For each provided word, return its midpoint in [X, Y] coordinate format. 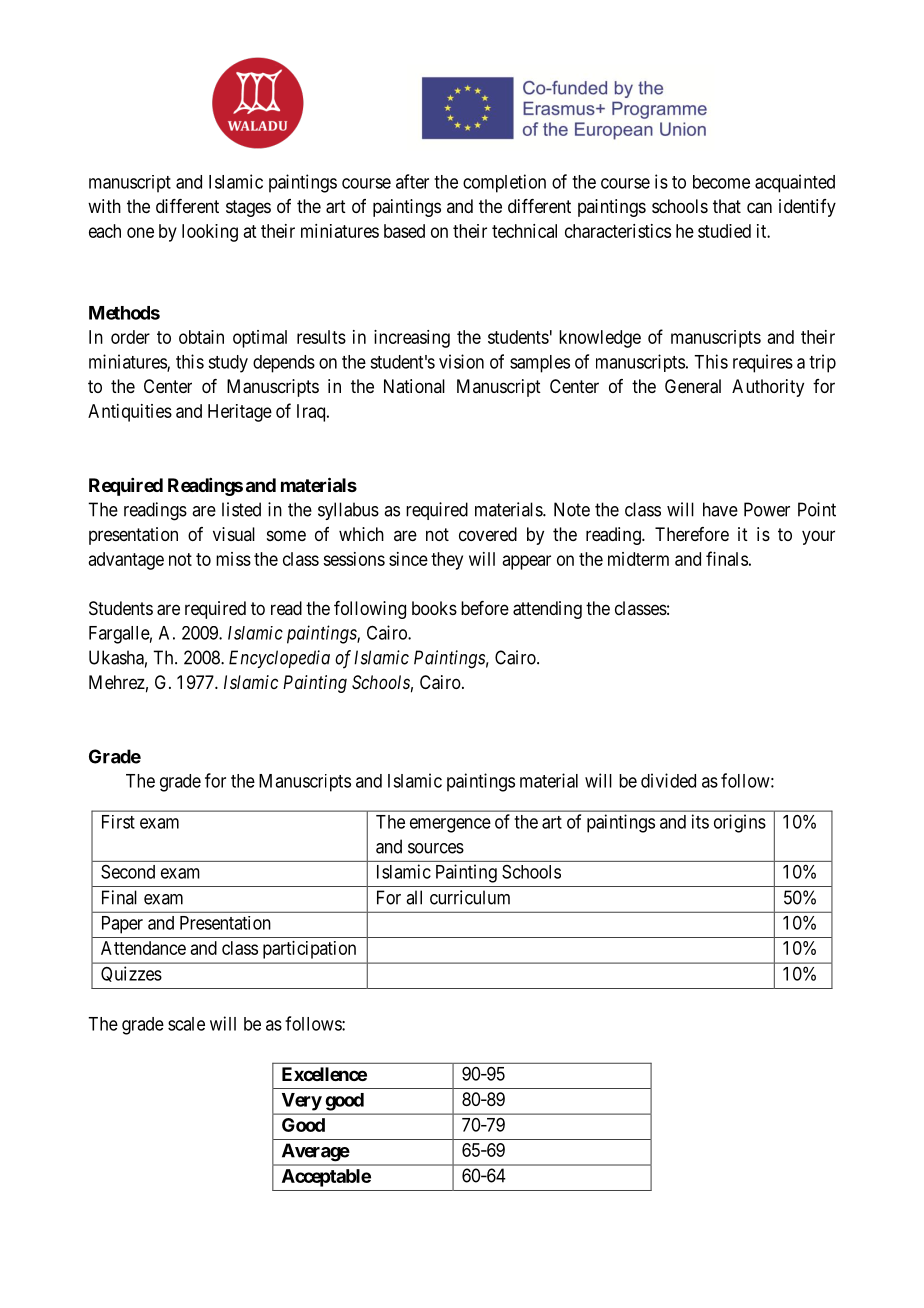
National [414, 386]
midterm [638, 559]
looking [210, 233]
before [485, 608]
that [727, 206]
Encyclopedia [279, 659]
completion [504, 183]
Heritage [240, 413]
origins [740, 823]
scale [186, 1024]
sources [436, 848]
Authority [768, 388]
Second [128, 872]
